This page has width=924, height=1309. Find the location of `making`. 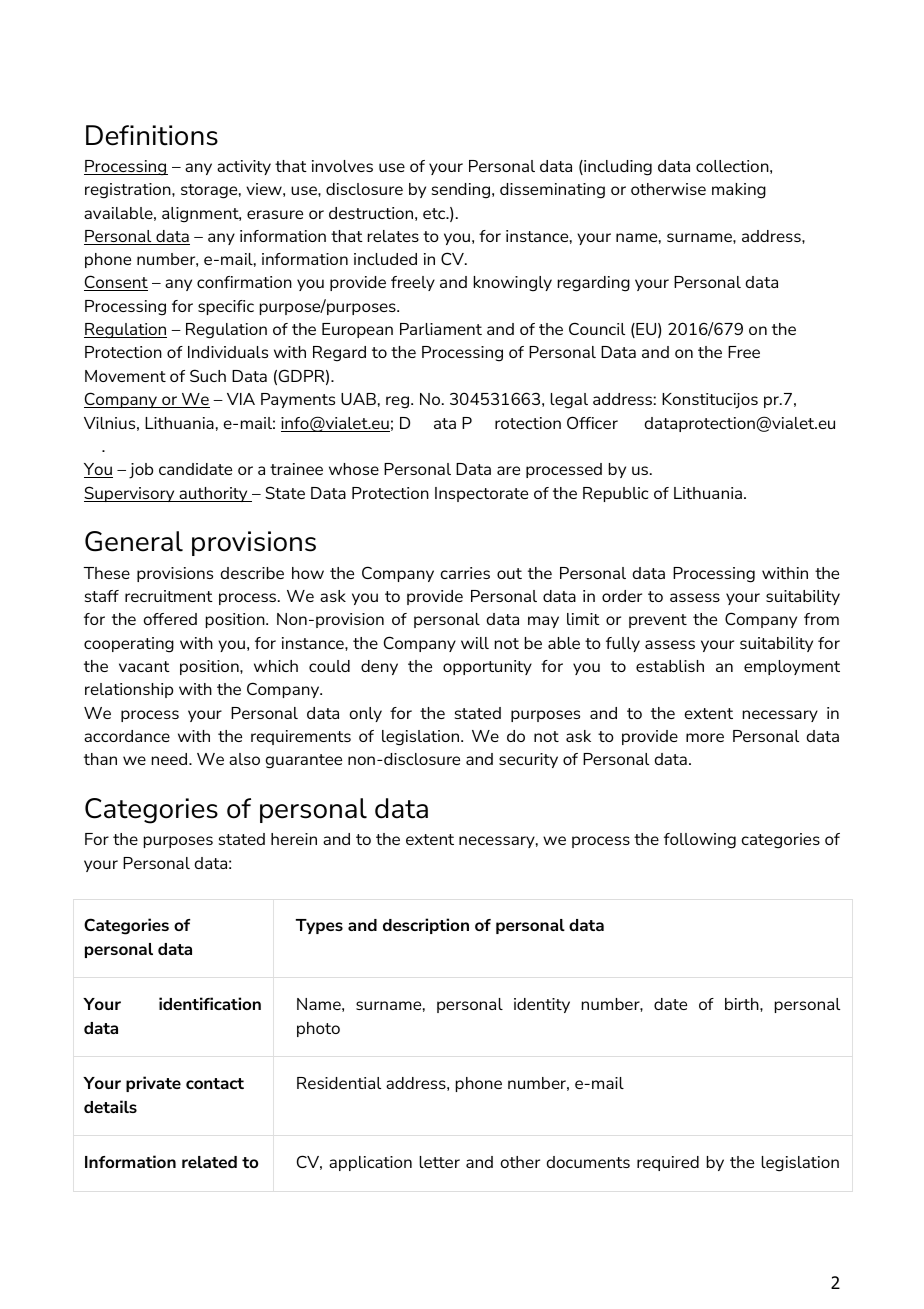

making is located at coordinates (739, 191).
